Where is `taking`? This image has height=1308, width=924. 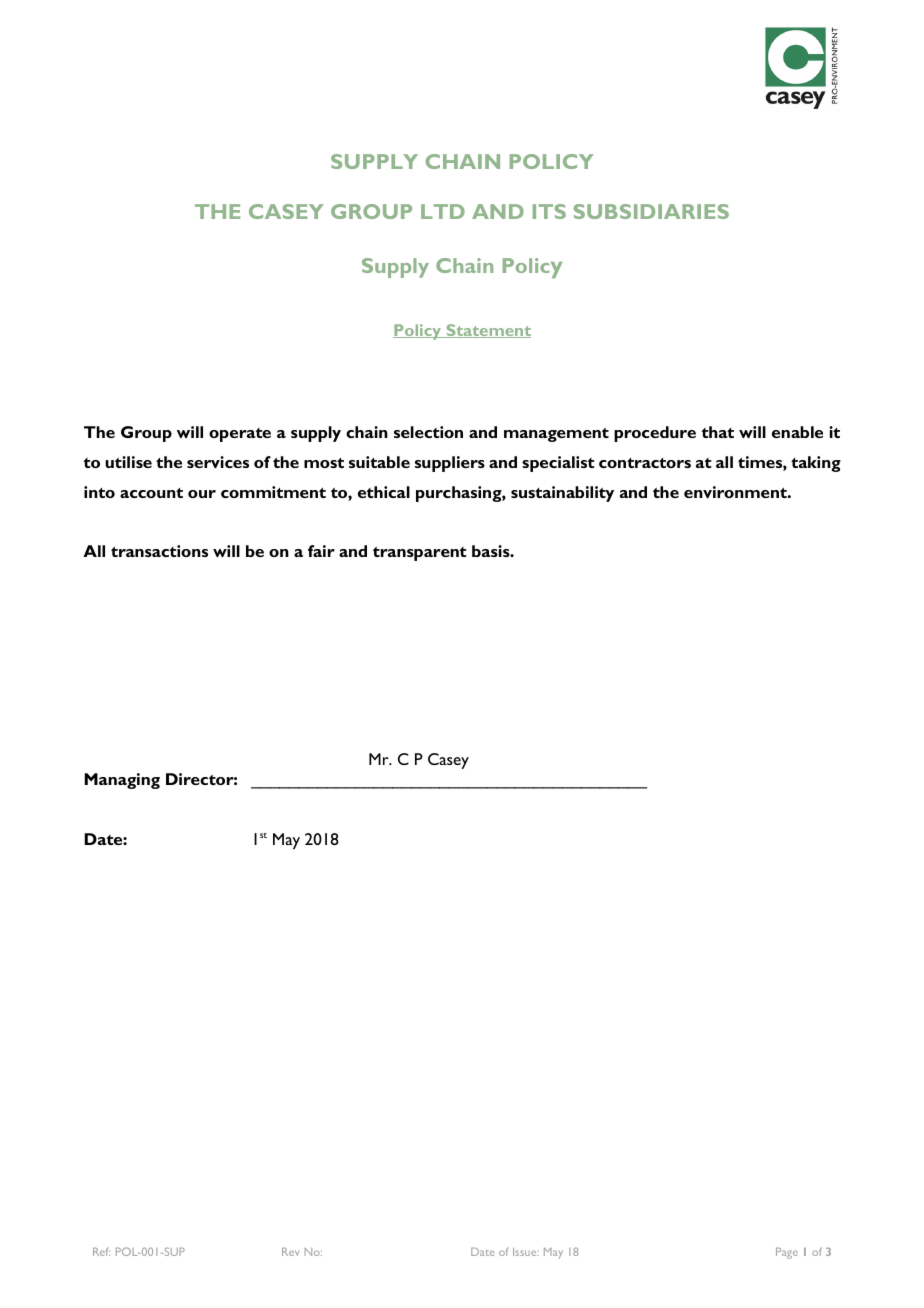
taking is located at coordinates (816, 464).
